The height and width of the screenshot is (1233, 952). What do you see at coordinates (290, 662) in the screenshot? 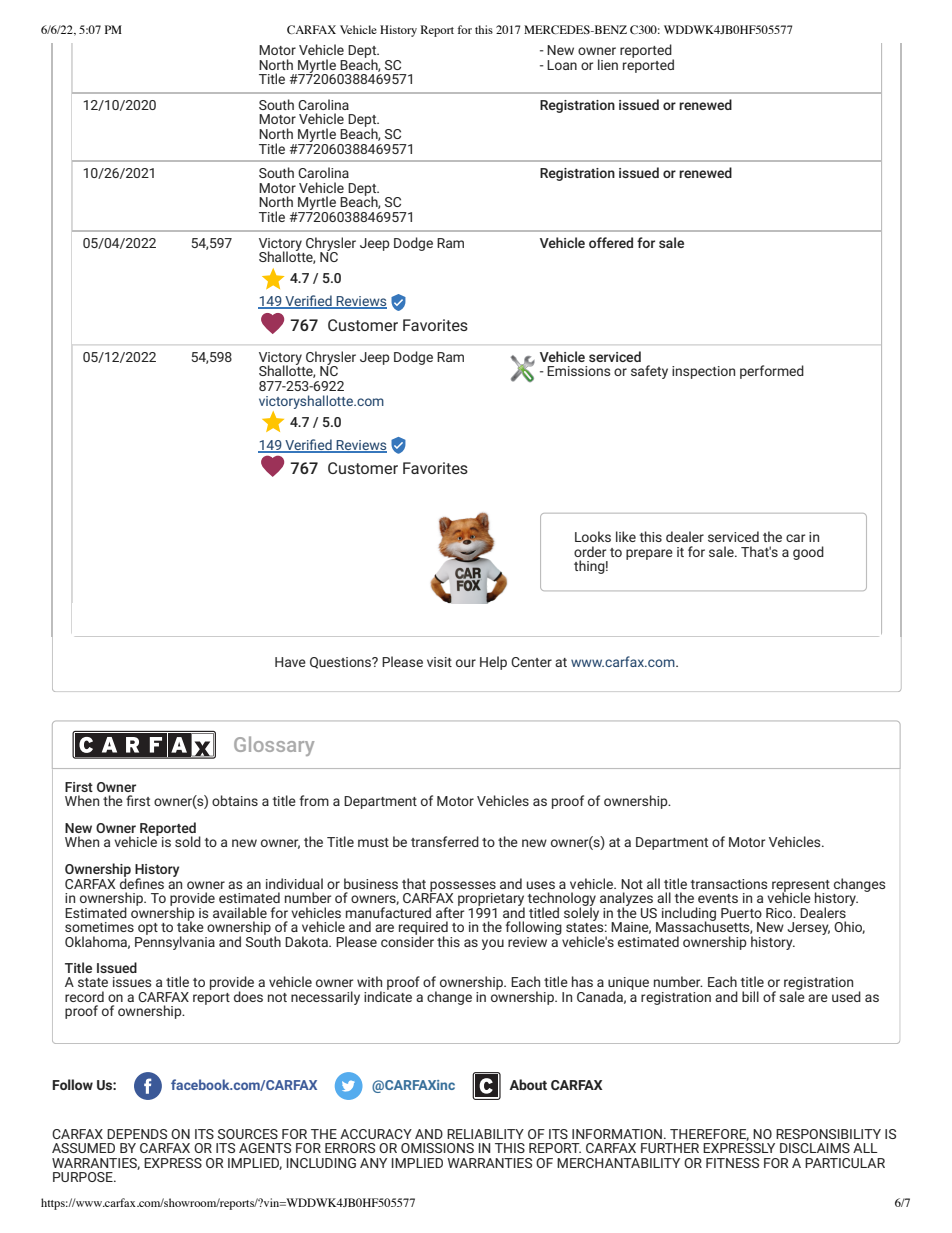
I see `Have` at bounding box center [290, 662].
